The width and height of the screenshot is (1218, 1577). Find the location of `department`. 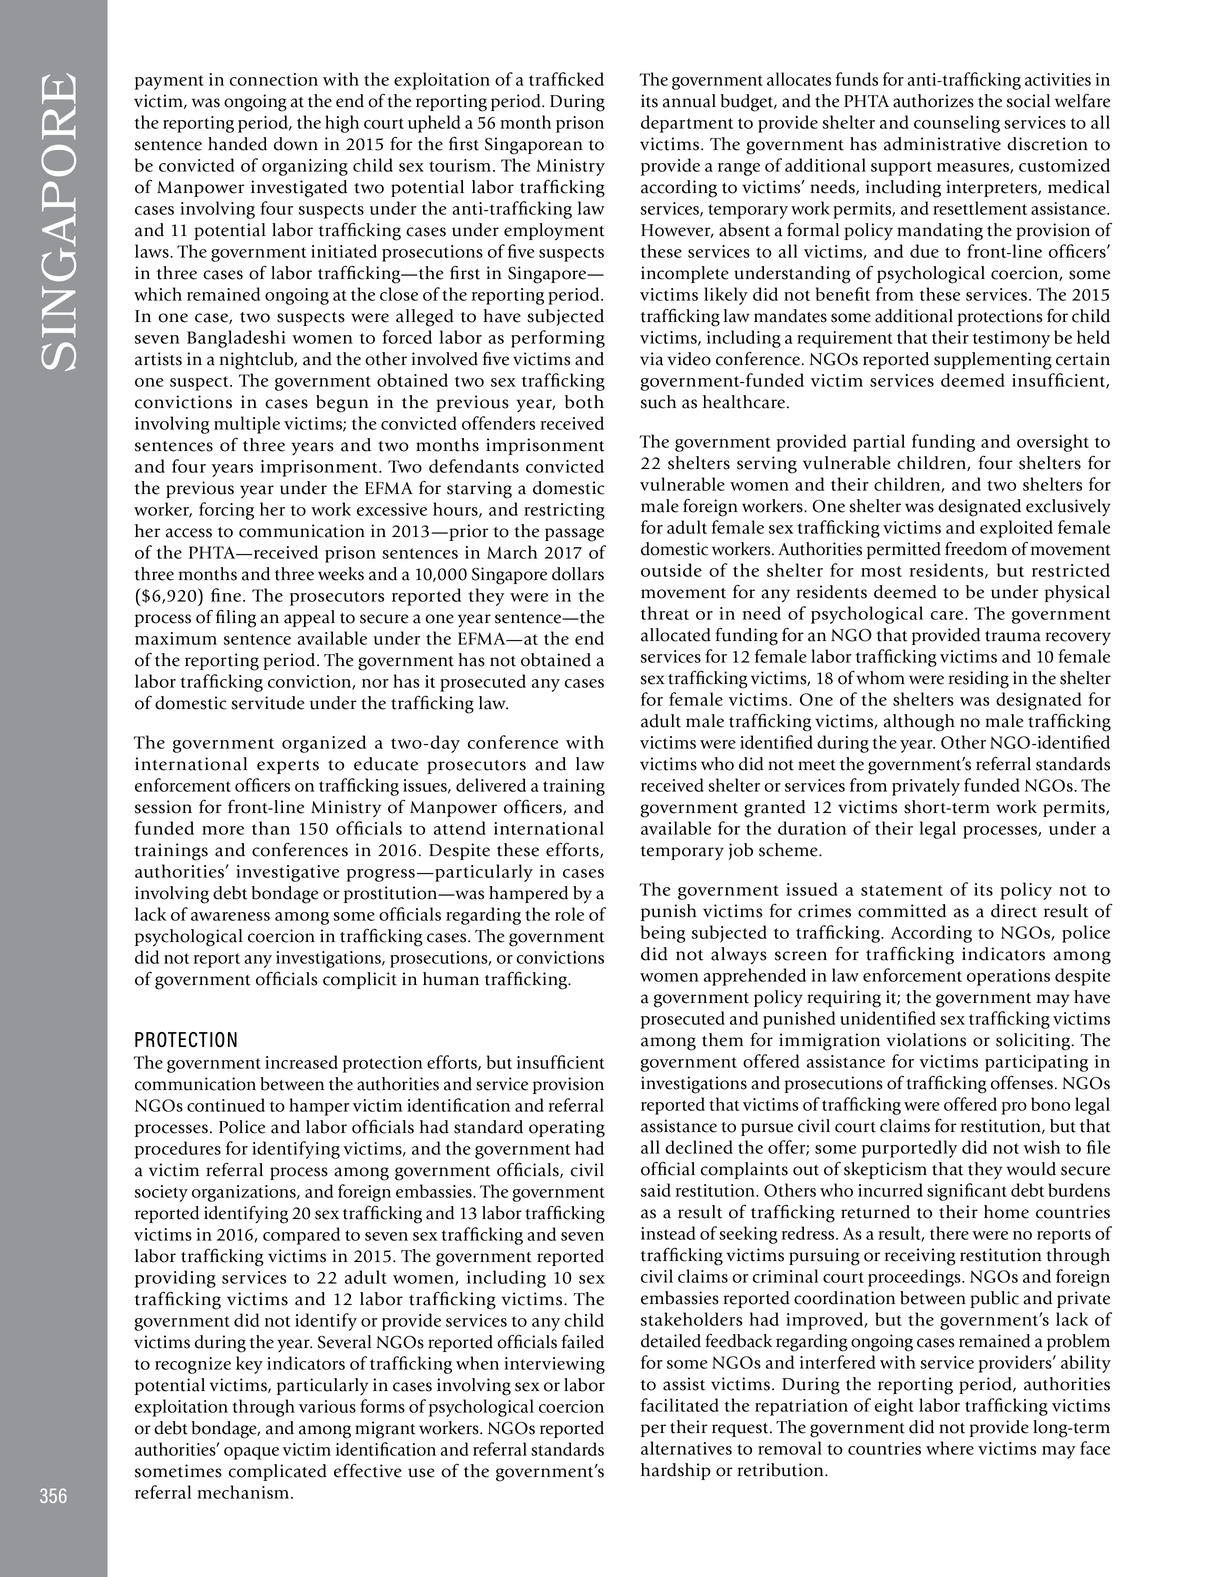

department is located at coordinates (687, 124).
